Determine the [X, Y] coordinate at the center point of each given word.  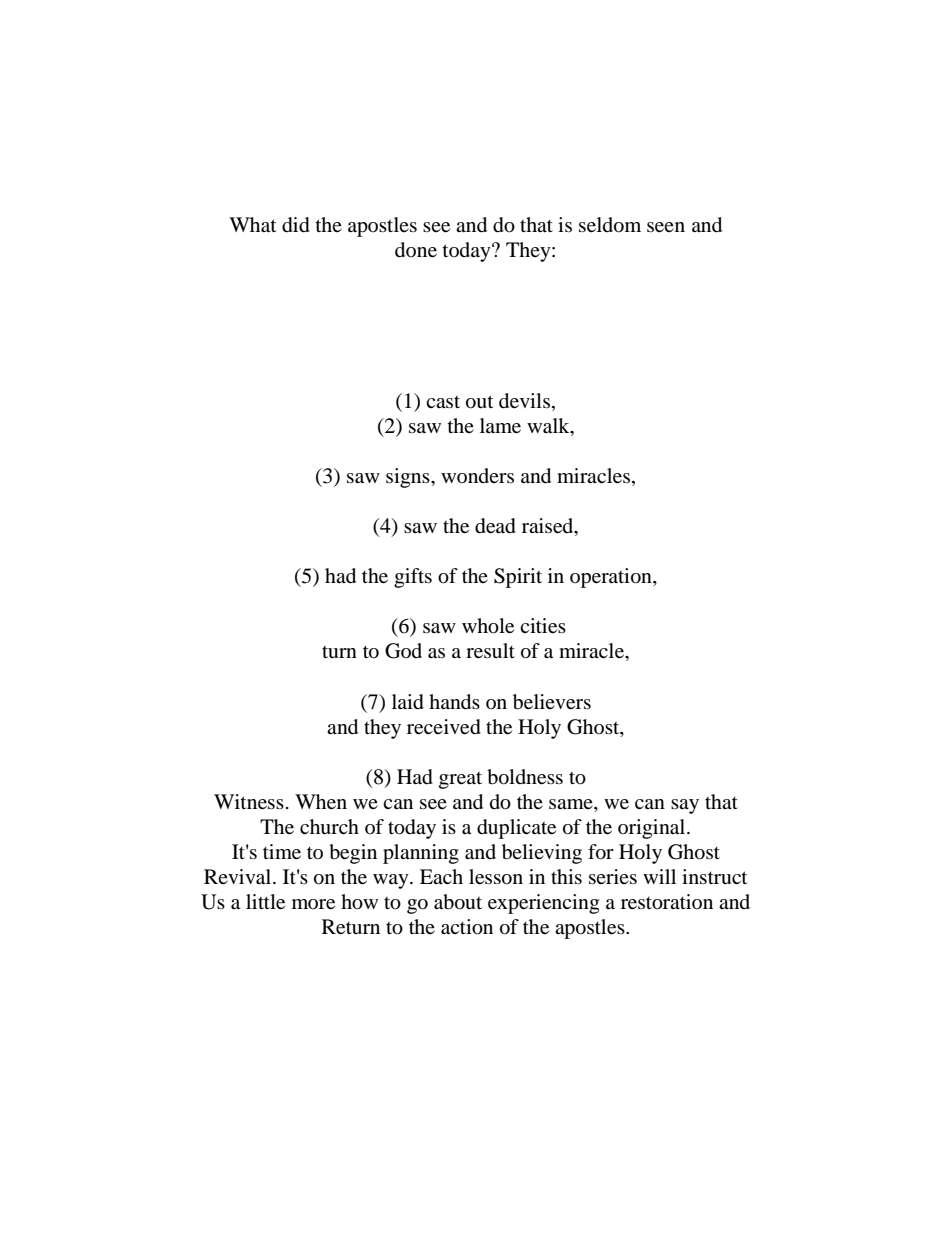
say [685, 806]
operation [612, 578]
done [416, 250]
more [313, 904]
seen [666, 227]
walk [549, 427]
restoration [667, 902]
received [444, 727]
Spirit [518, 578]
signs [409, 478]
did [296, 225]
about [458, 902]
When [321, 802]
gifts [413, 578]
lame [500, 426]
